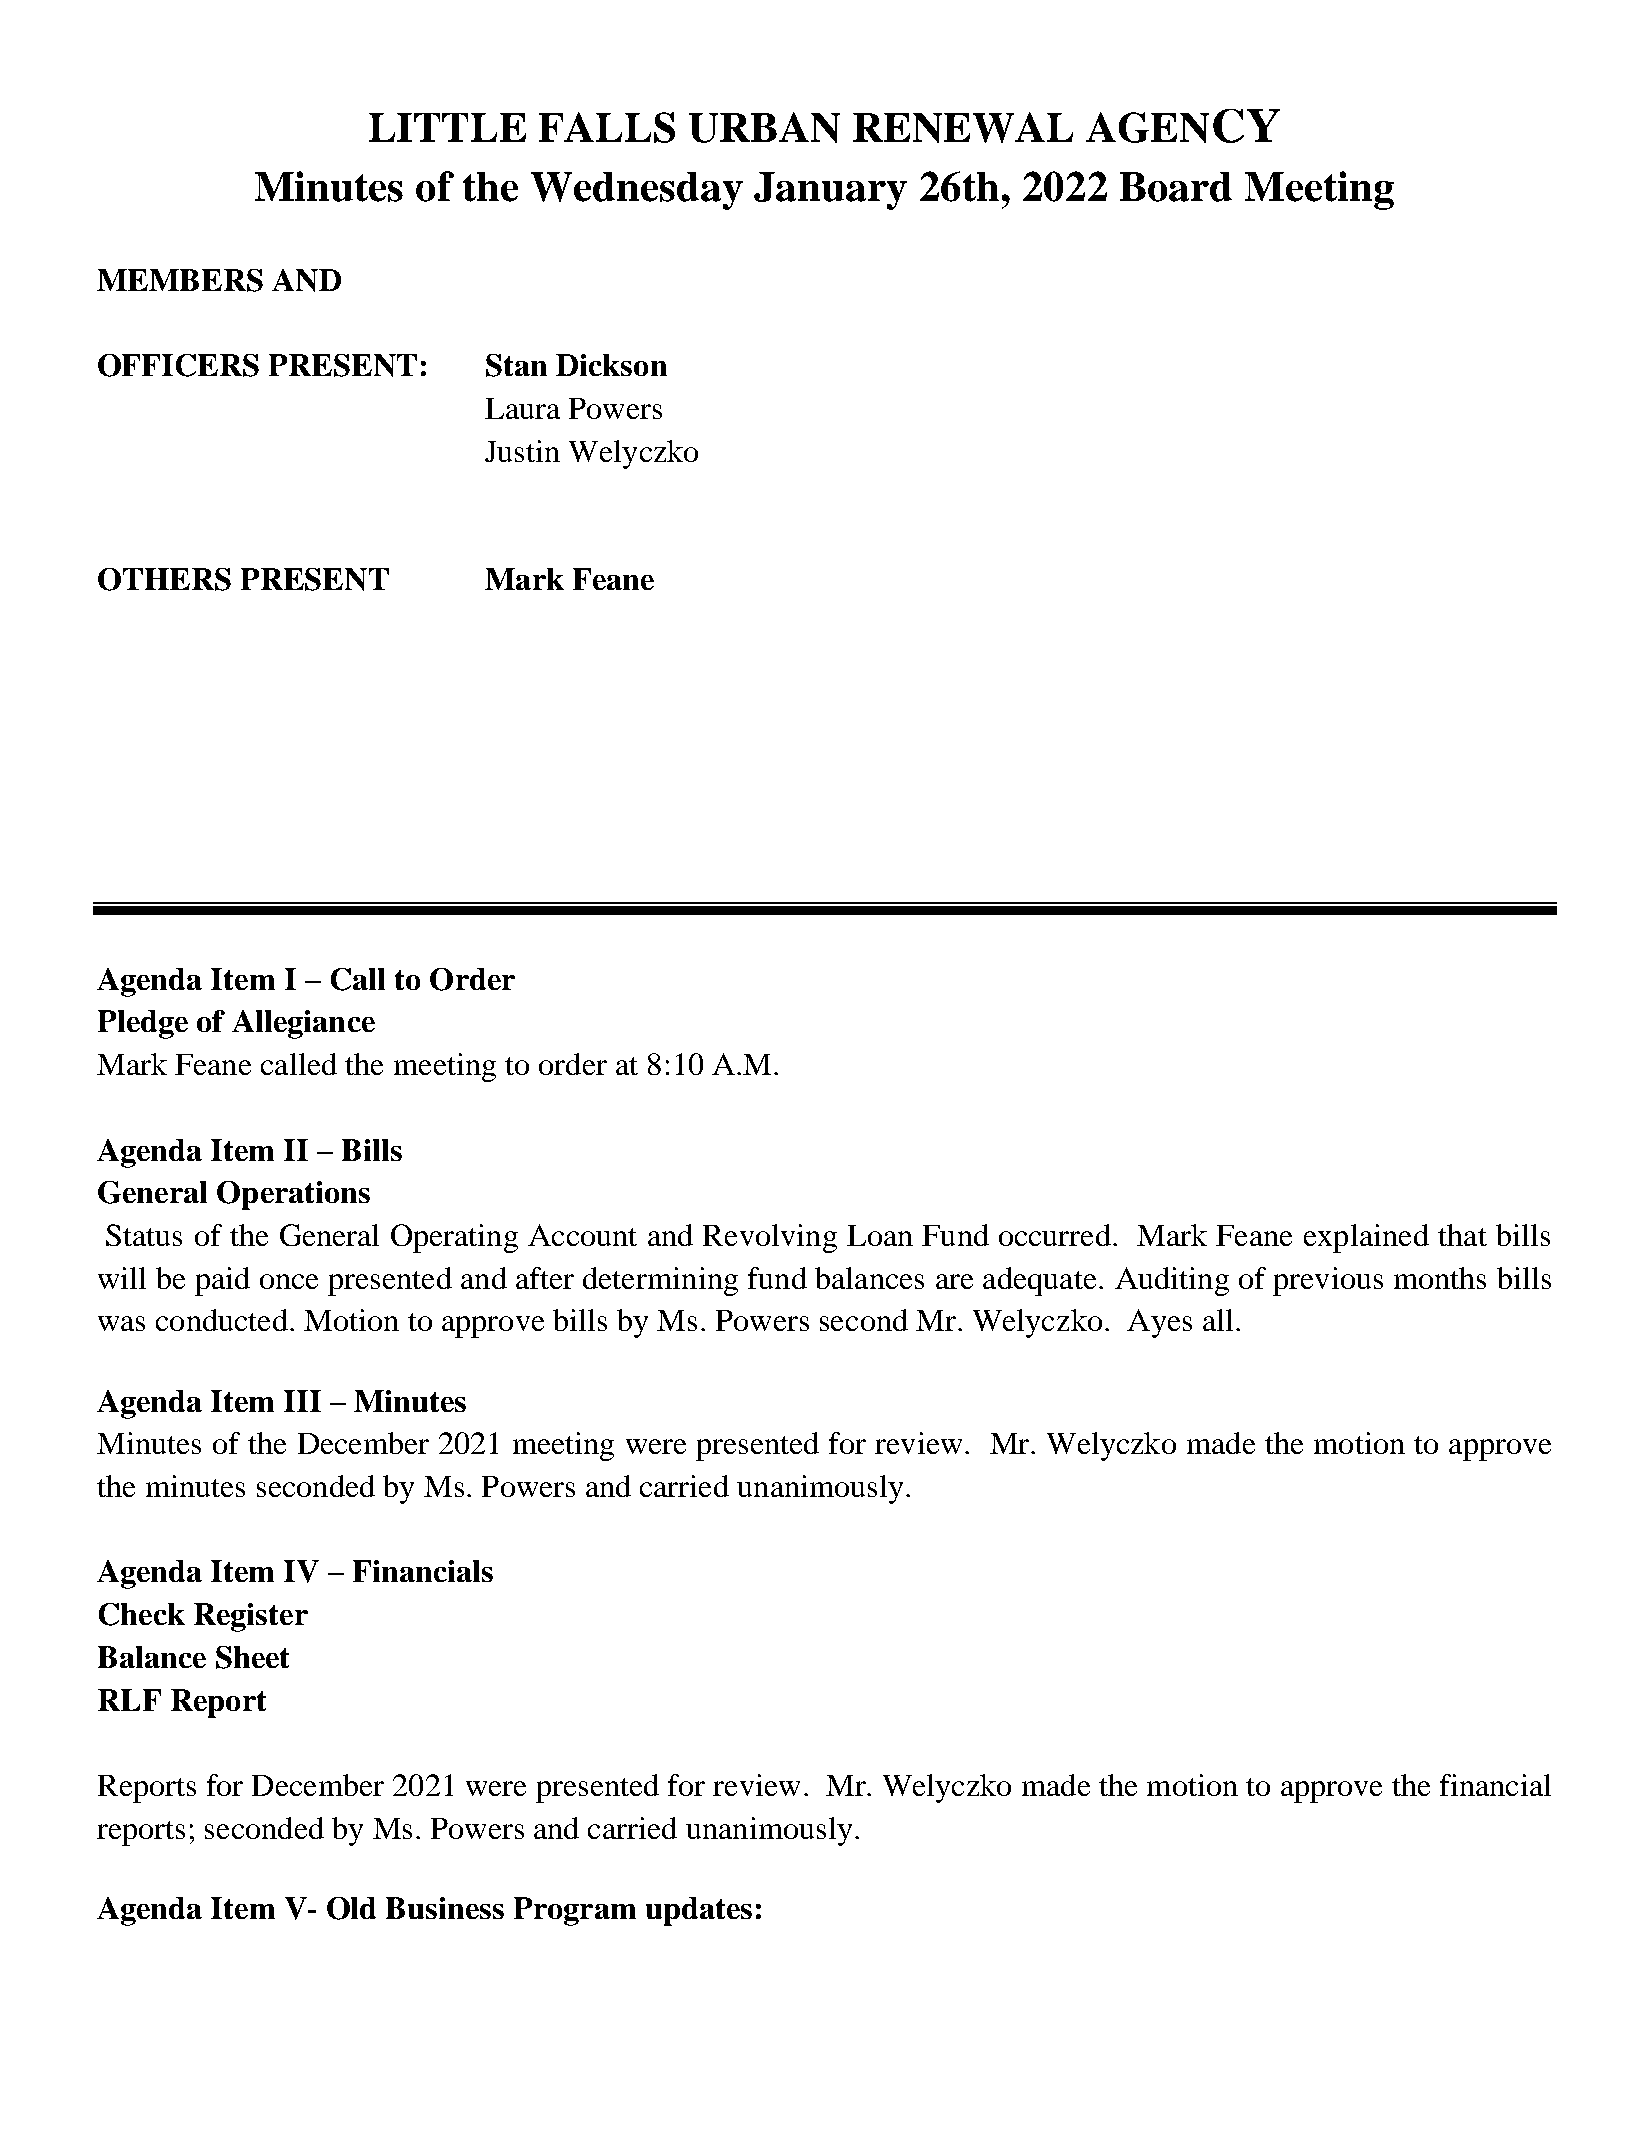 The width and height of the image is (1649, 2133). What do you see at coordinates (575, 1911) in the image?
I see `Program` at bounding box center [575, 1911].
